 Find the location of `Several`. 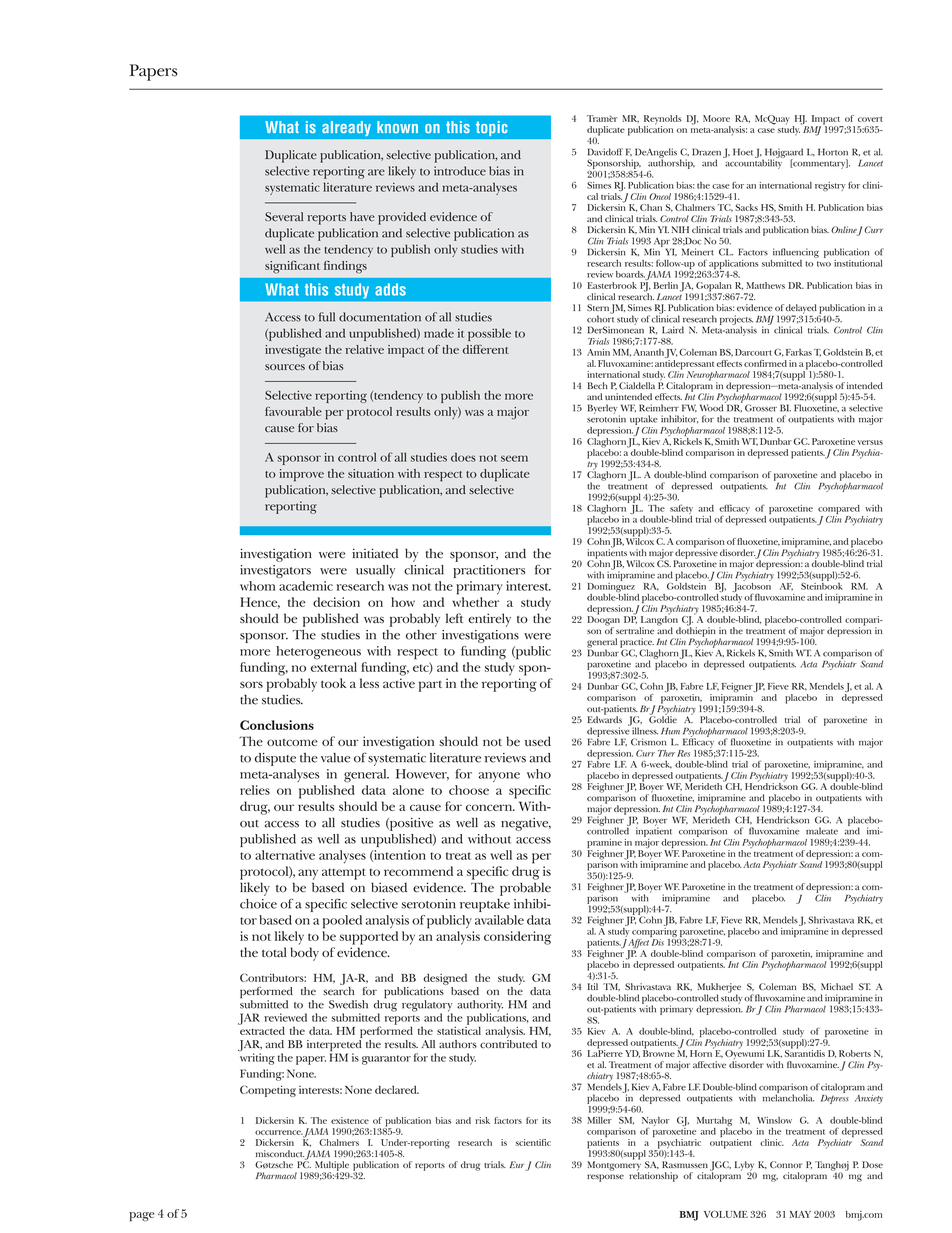

Several is located at coordinates (284, 216).
